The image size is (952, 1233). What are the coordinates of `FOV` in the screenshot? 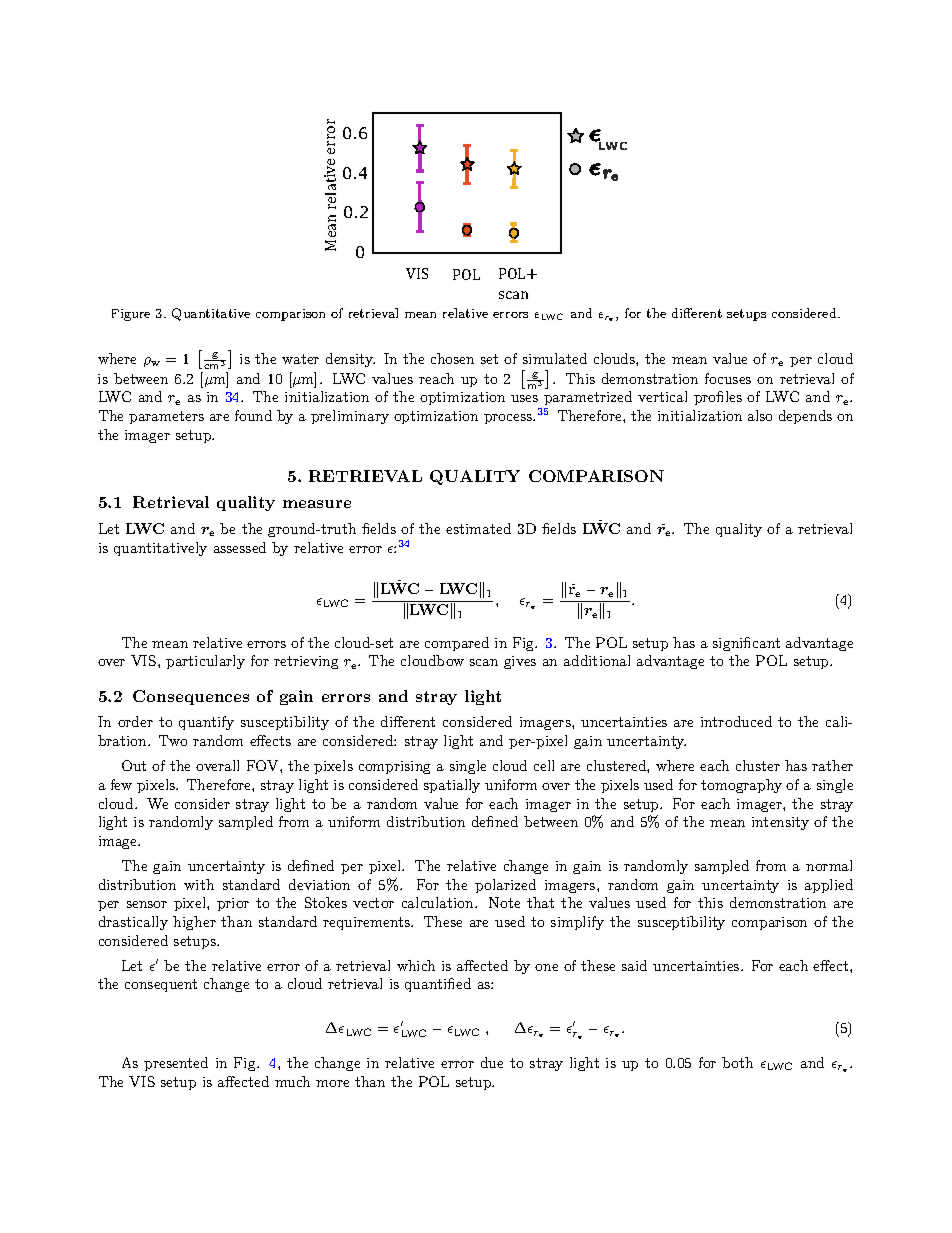 It's located at (264, 765).
